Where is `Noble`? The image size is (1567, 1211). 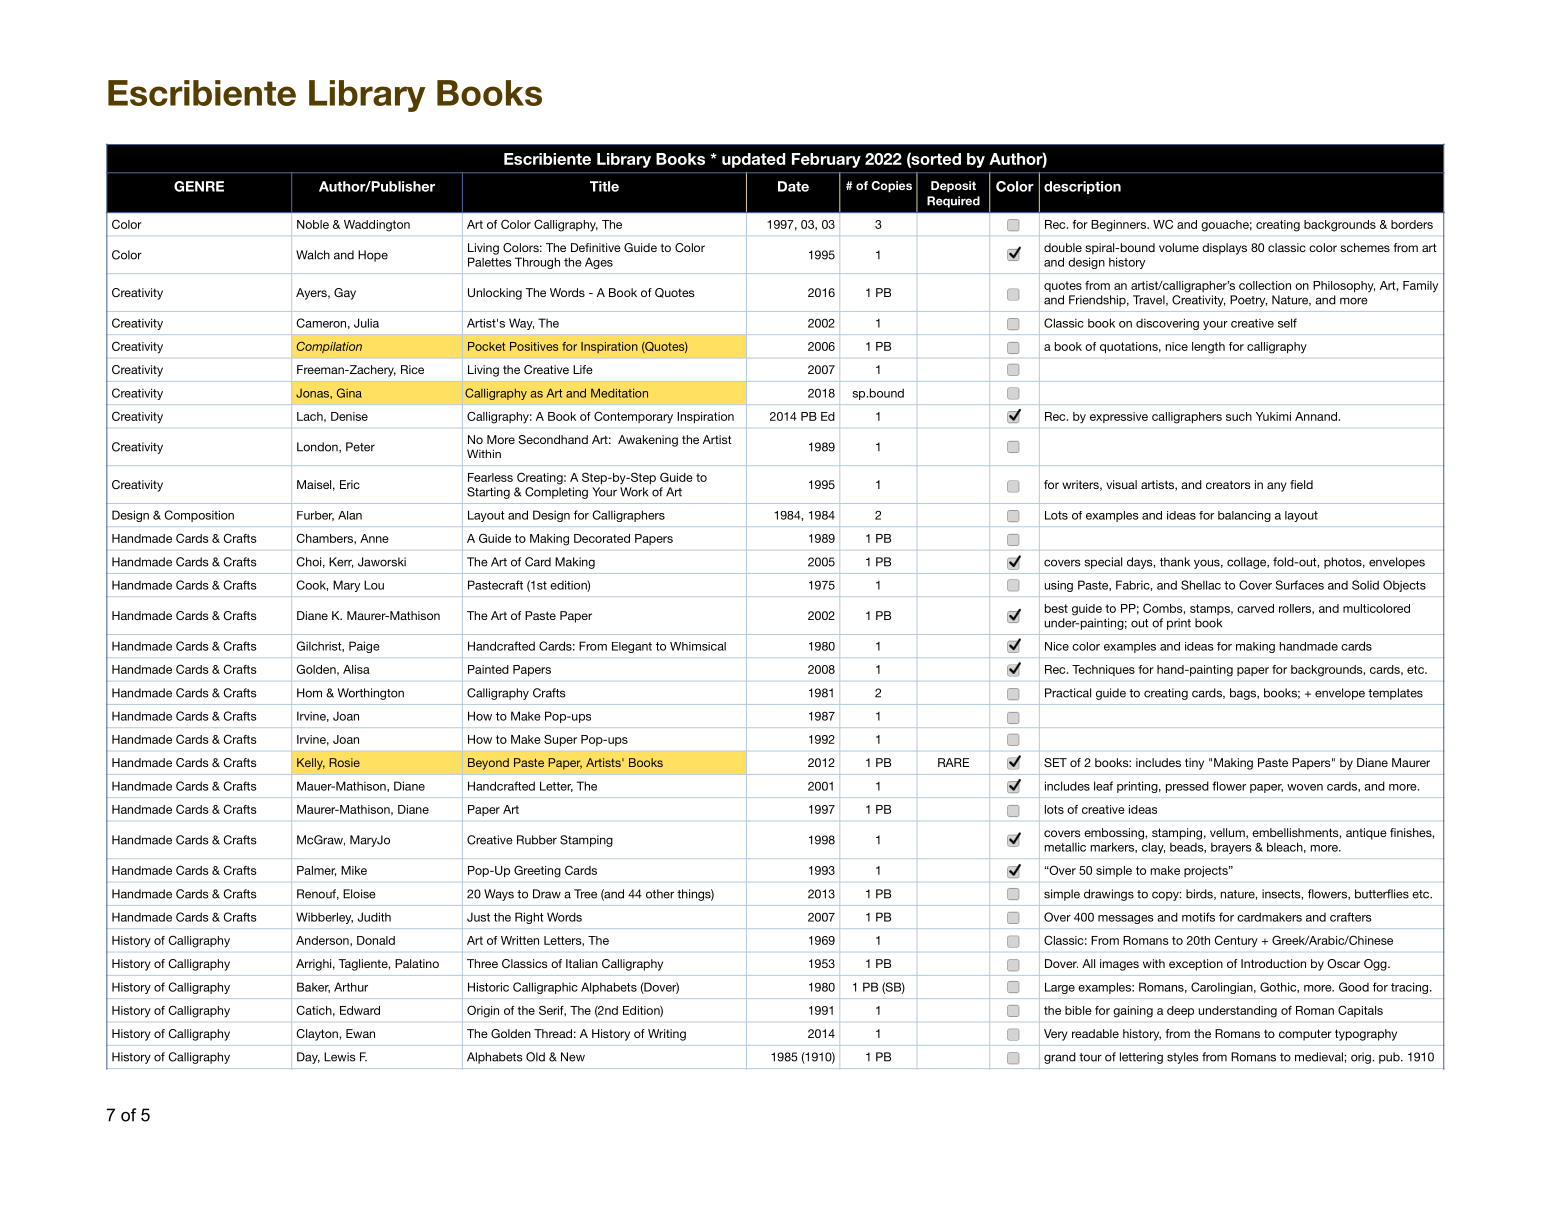 Noble is located at coordinates (313, 224).
